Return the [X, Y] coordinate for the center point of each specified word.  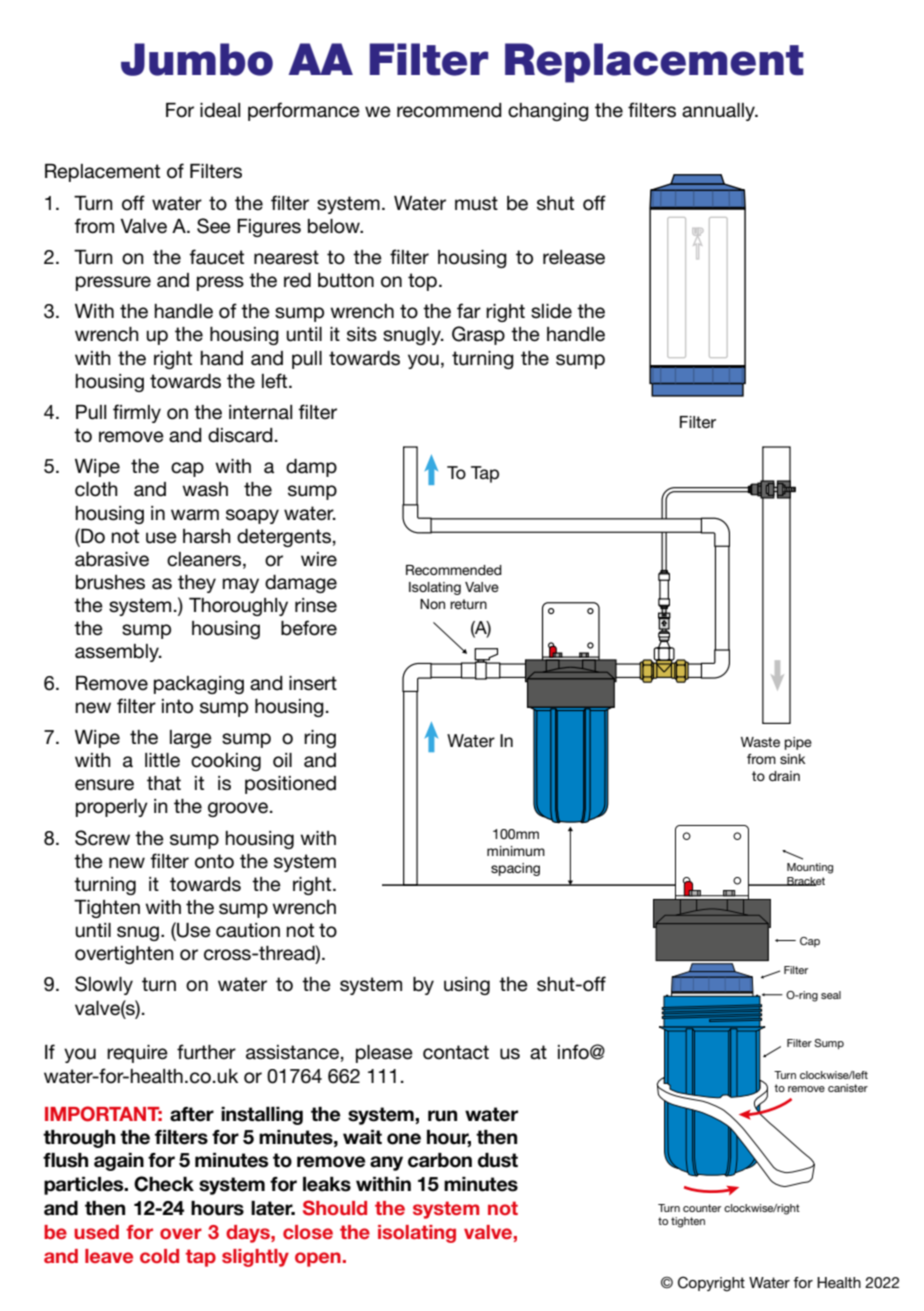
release [574, 257]
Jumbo [197, 59]
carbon [440, 1160]
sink [792, 759]
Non [432, 604]
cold [159, 1256]
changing [548, 112]
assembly [118, 653]
